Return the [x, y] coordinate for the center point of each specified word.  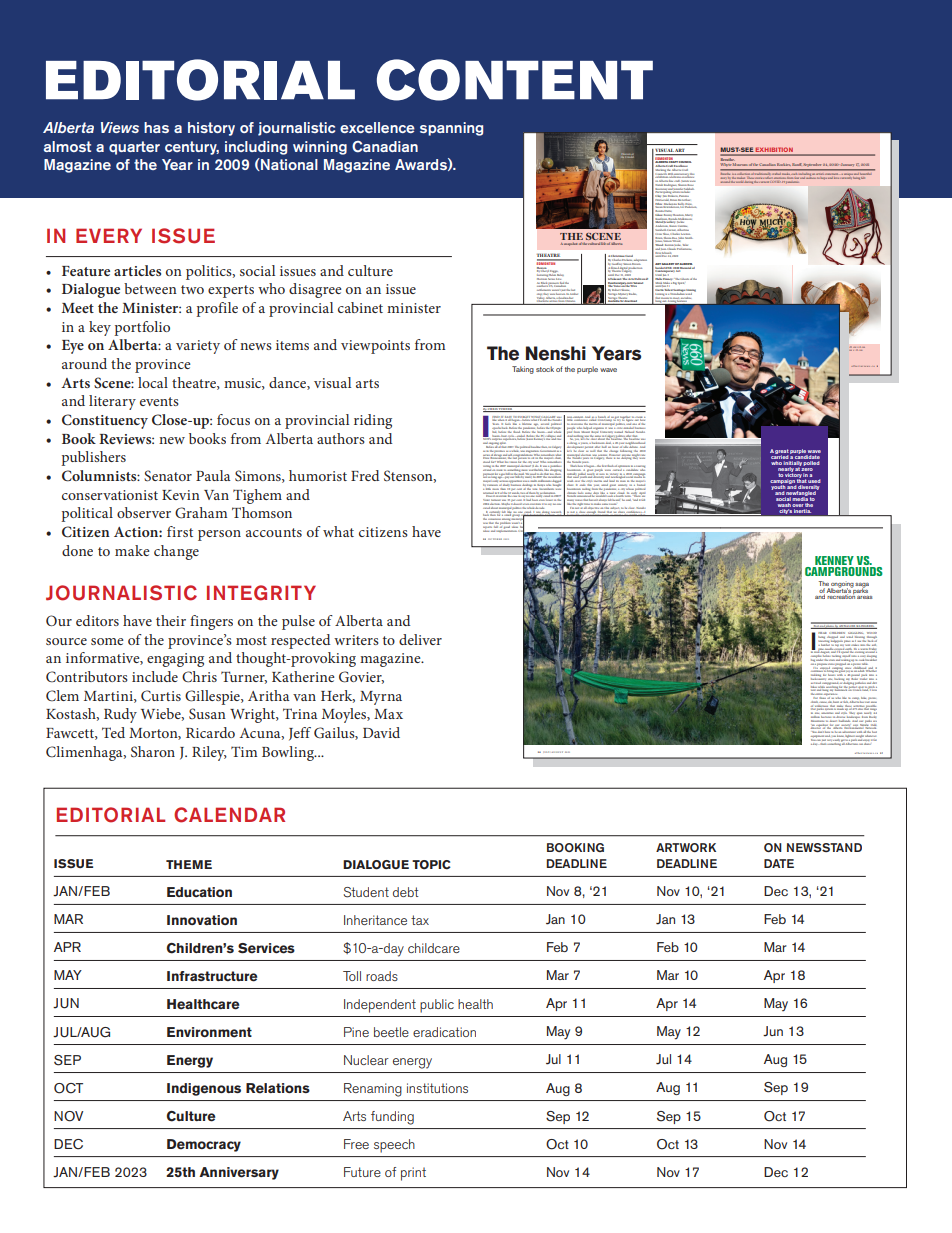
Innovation [202, 920]
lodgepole [837, 640]
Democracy [204, 1145]
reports [486, 527]
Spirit [682, 282]
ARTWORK [686, 847]
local [153, 382]
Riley [209, 753]
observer [144, 512]
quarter [134, 148]
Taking [523, 370]
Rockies [784, 164]
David [381, 732]
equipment [817, 736]
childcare [434, 948]
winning [320, 148]
